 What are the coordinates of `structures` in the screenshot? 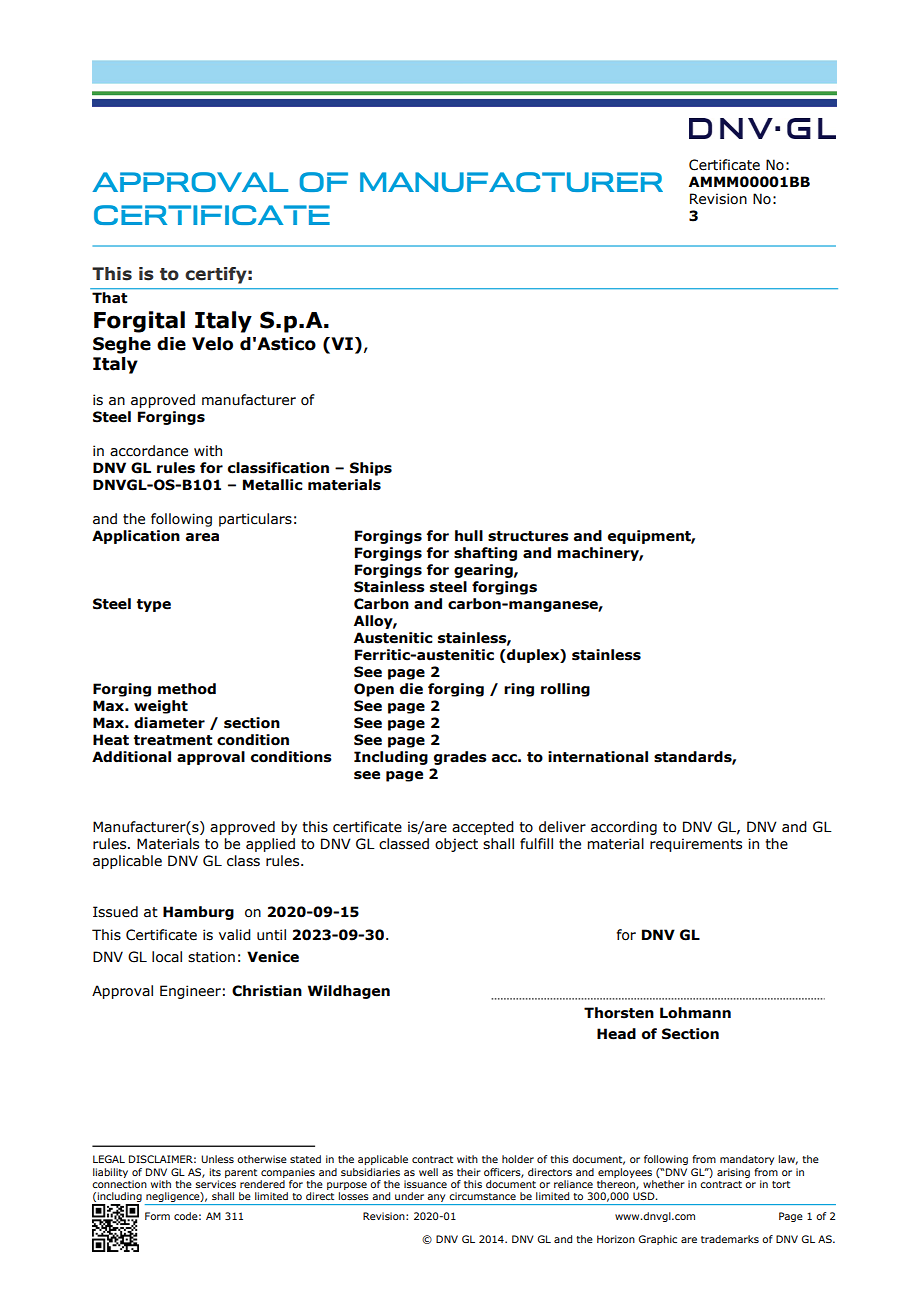 It's located at (528, 536).
